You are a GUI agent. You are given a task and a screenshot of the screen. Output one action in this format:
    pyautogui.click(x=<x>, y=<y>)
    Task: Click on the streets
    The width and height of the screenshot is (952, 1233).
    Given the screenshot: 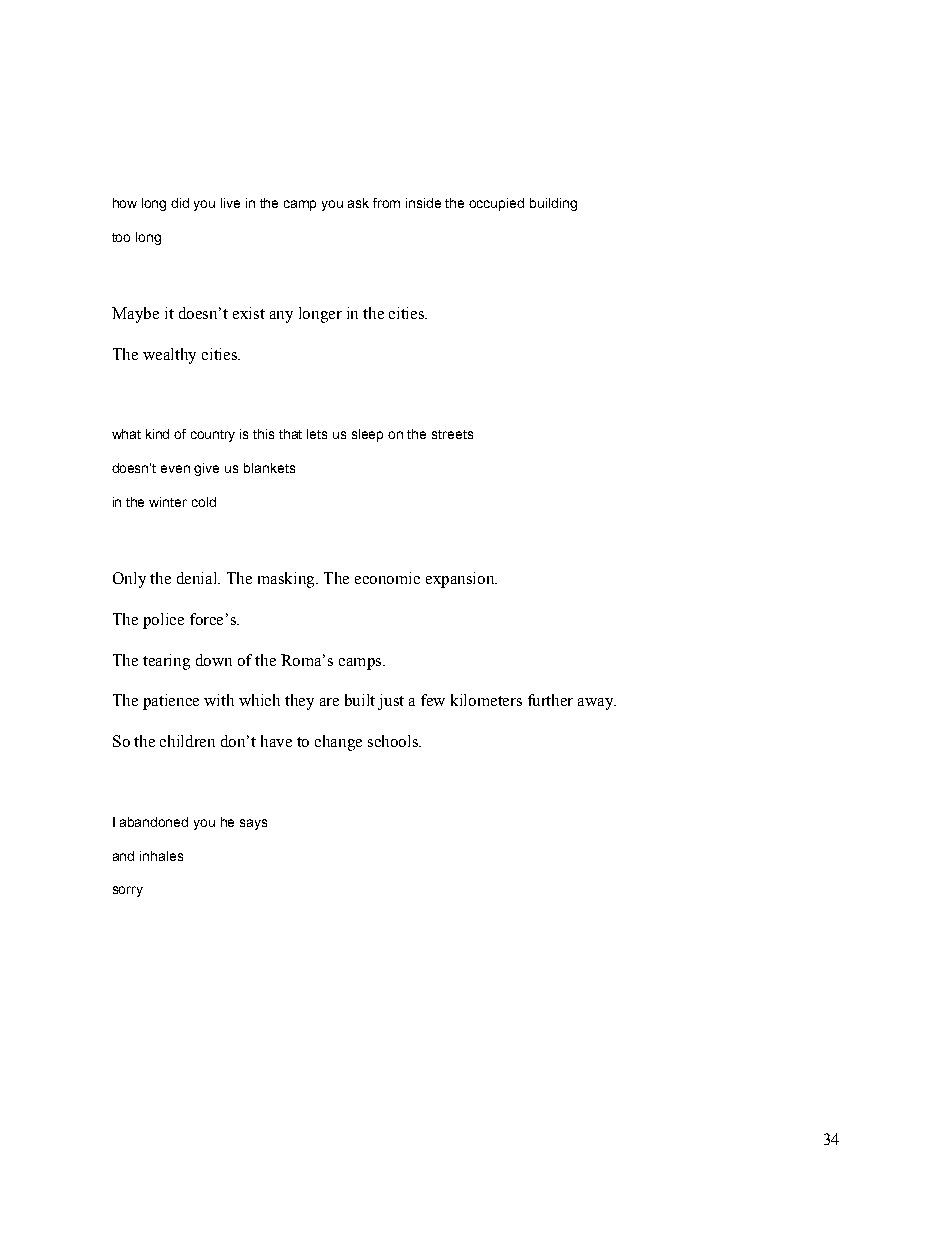 What is the action you would take?
    pyautogui.click(x=452, y=434)
